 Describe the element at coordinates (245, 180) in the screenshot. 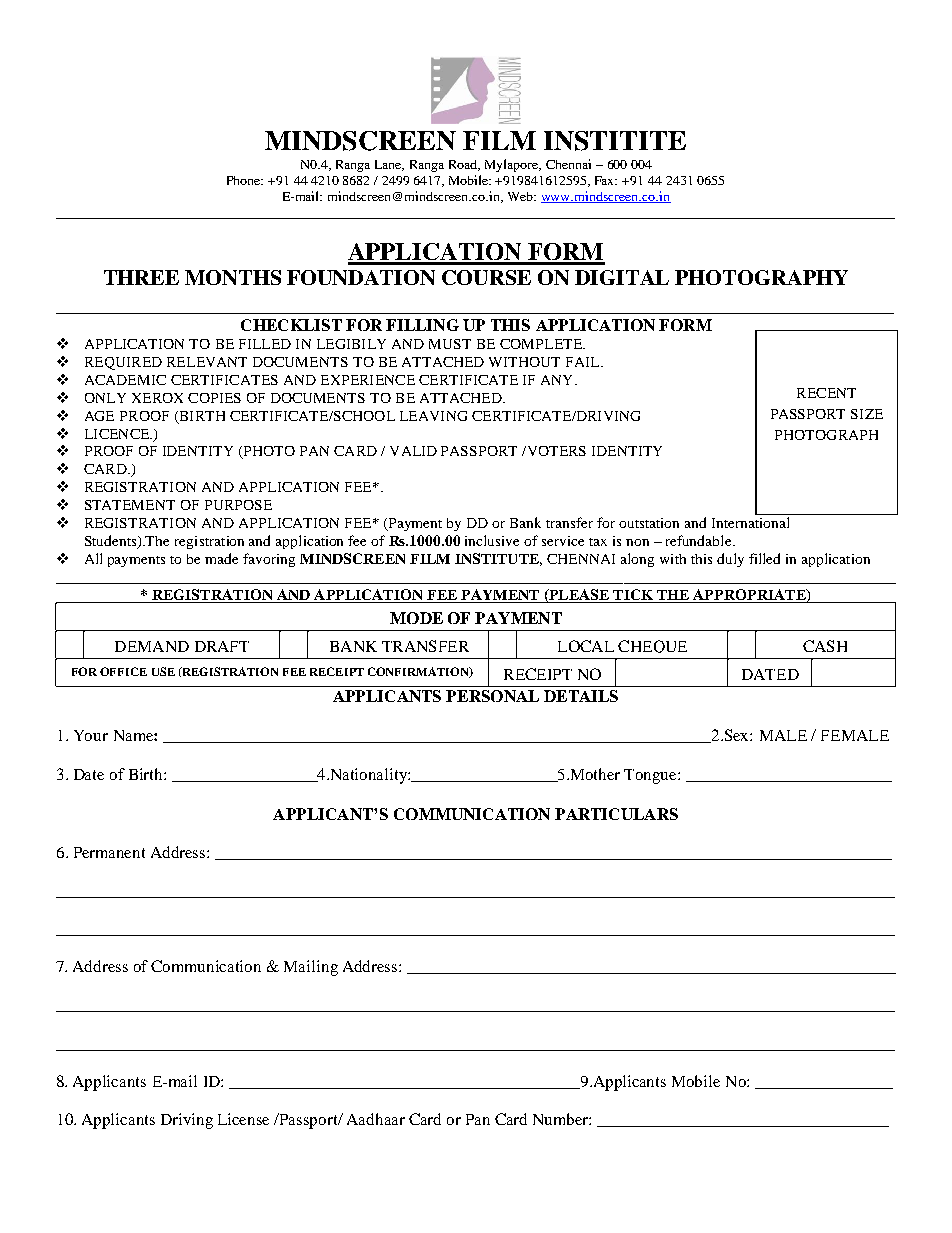

I see `Phone` at that location.
